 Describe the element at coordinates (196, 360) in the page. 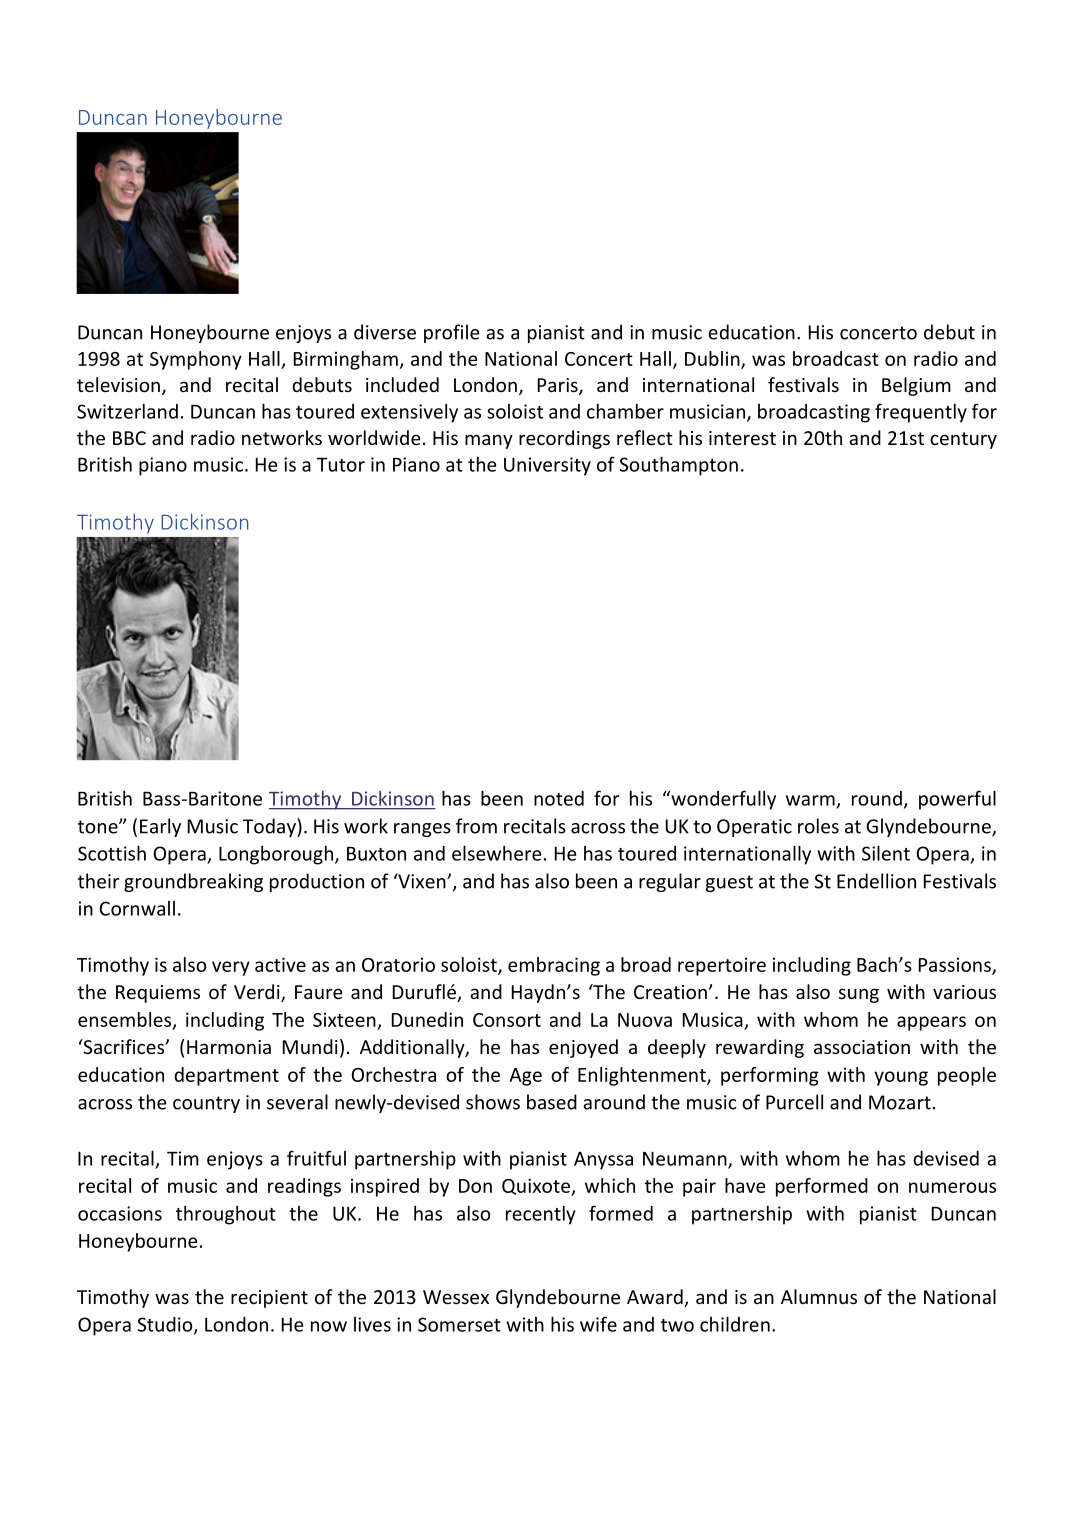

I see `Symphony` at that location.
